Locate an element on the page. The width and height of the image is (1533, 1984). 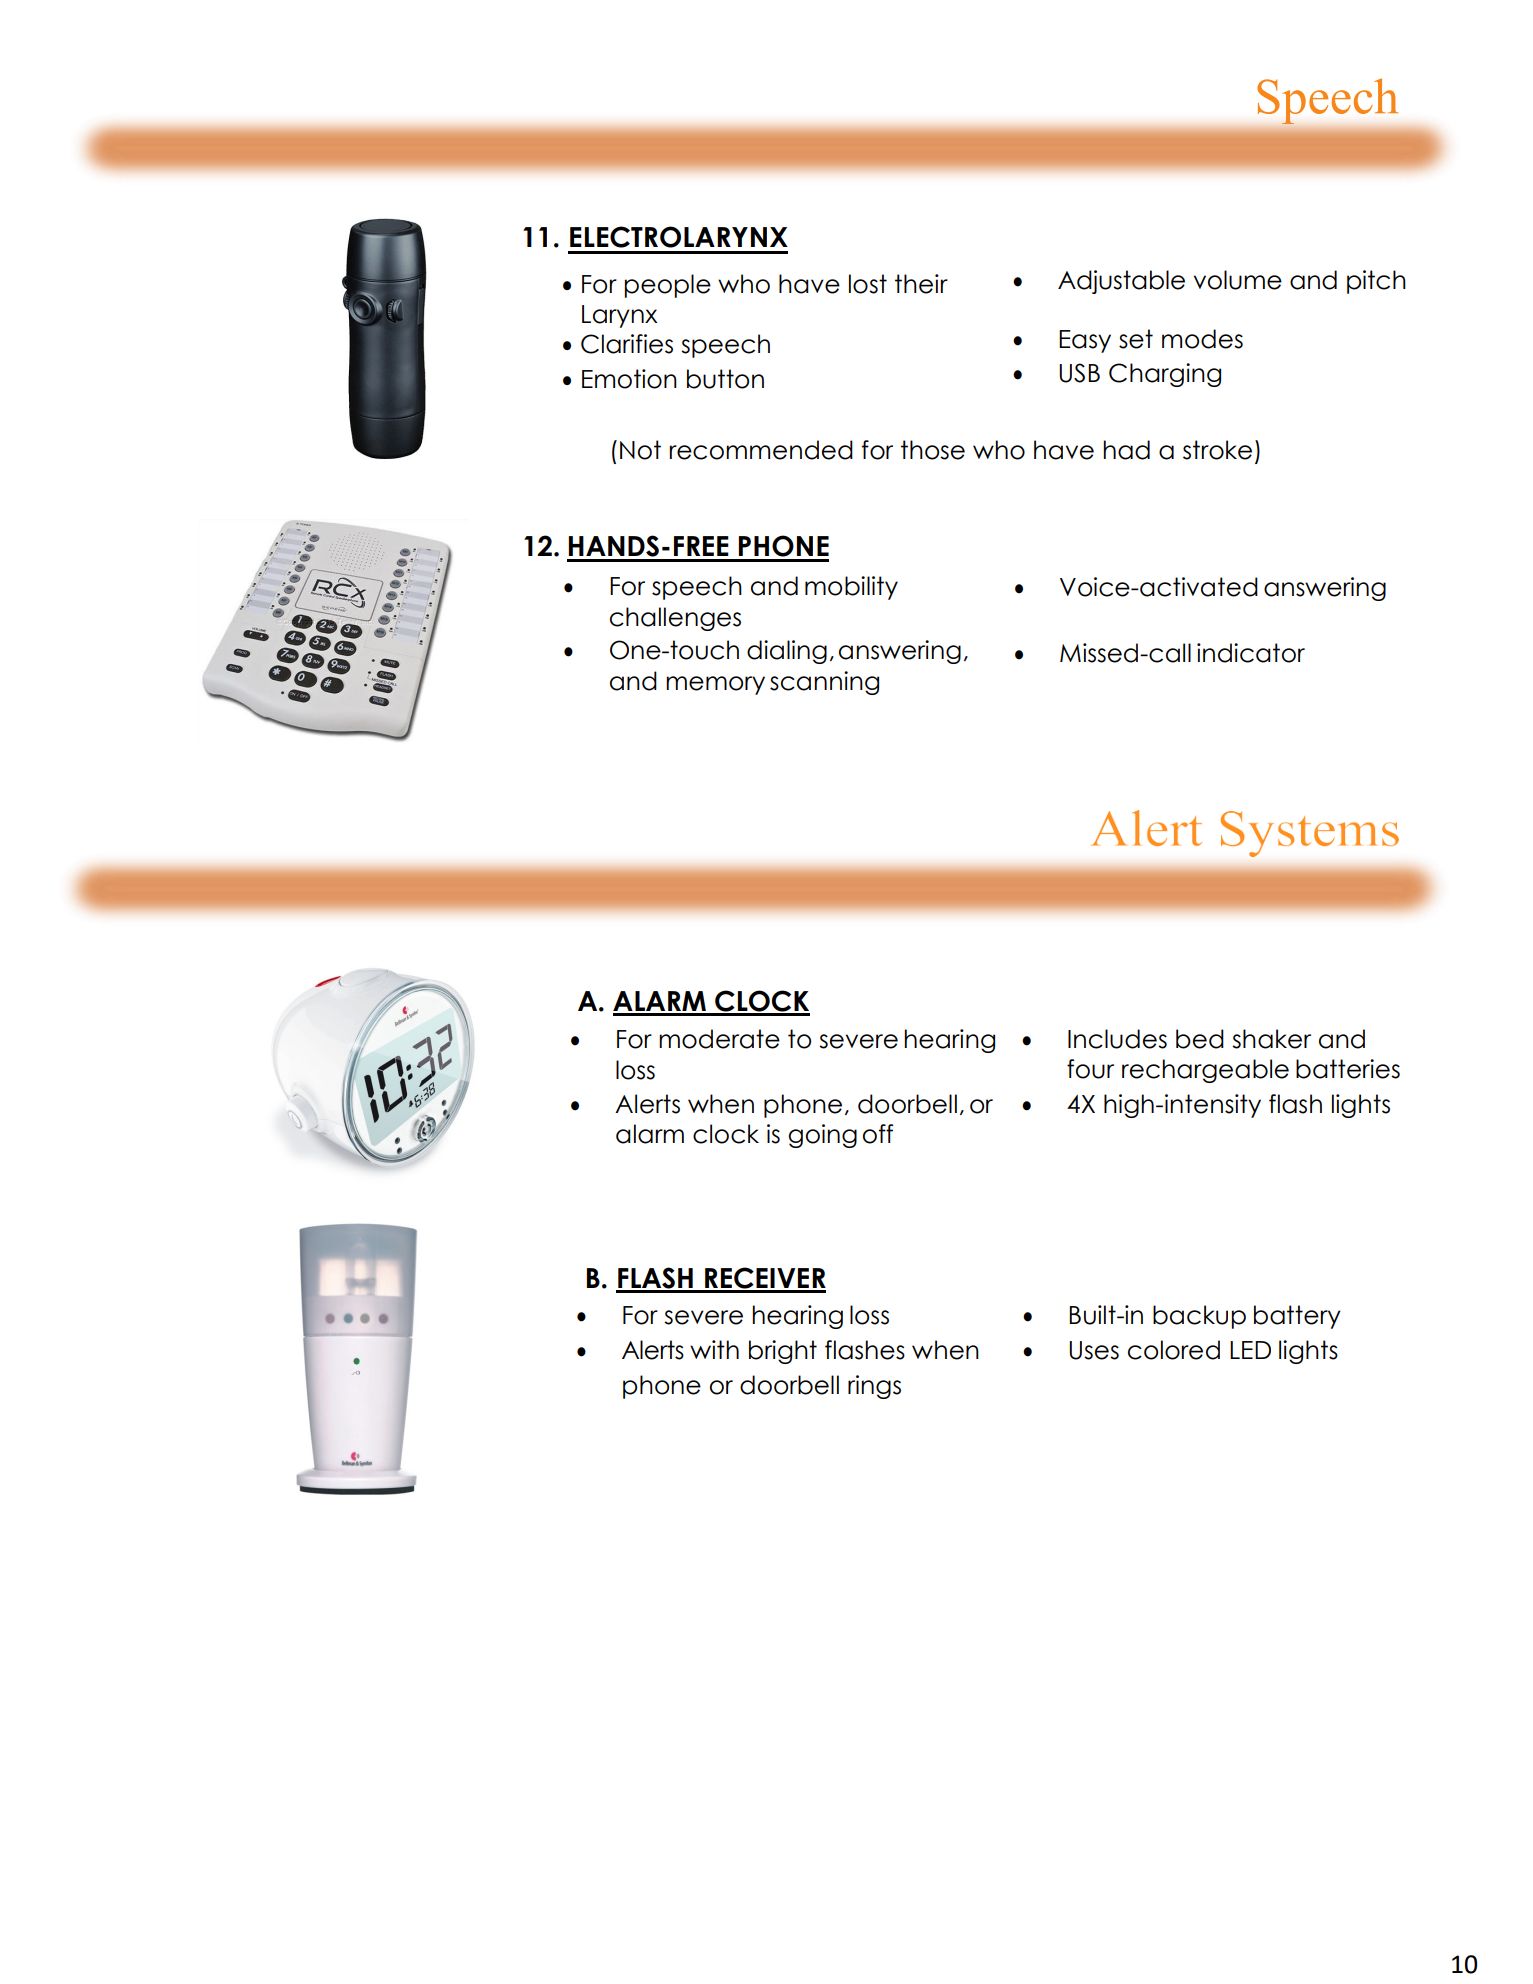
with is located at coordinates (714, 1349).
